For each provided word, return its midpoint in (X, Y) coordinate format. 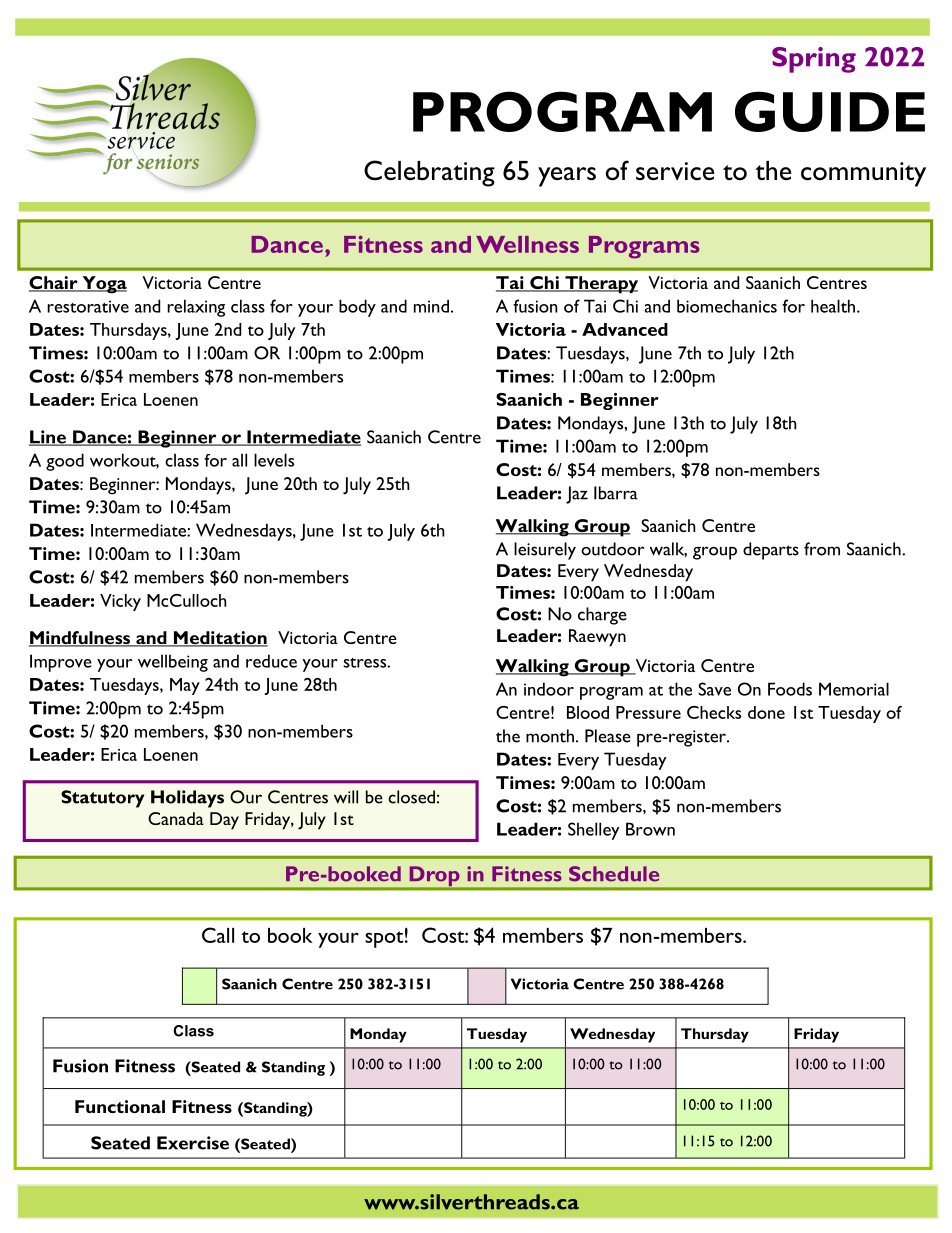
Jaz (577, 495)
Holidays (187, 799)
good (65, 462)
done (766, 712)
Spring (814, 60)
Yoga (103, 285)
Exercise (193, 1143)
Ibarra (616, 493)
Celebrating (429, 173)
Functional (120, 1106)
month (550, 736)
